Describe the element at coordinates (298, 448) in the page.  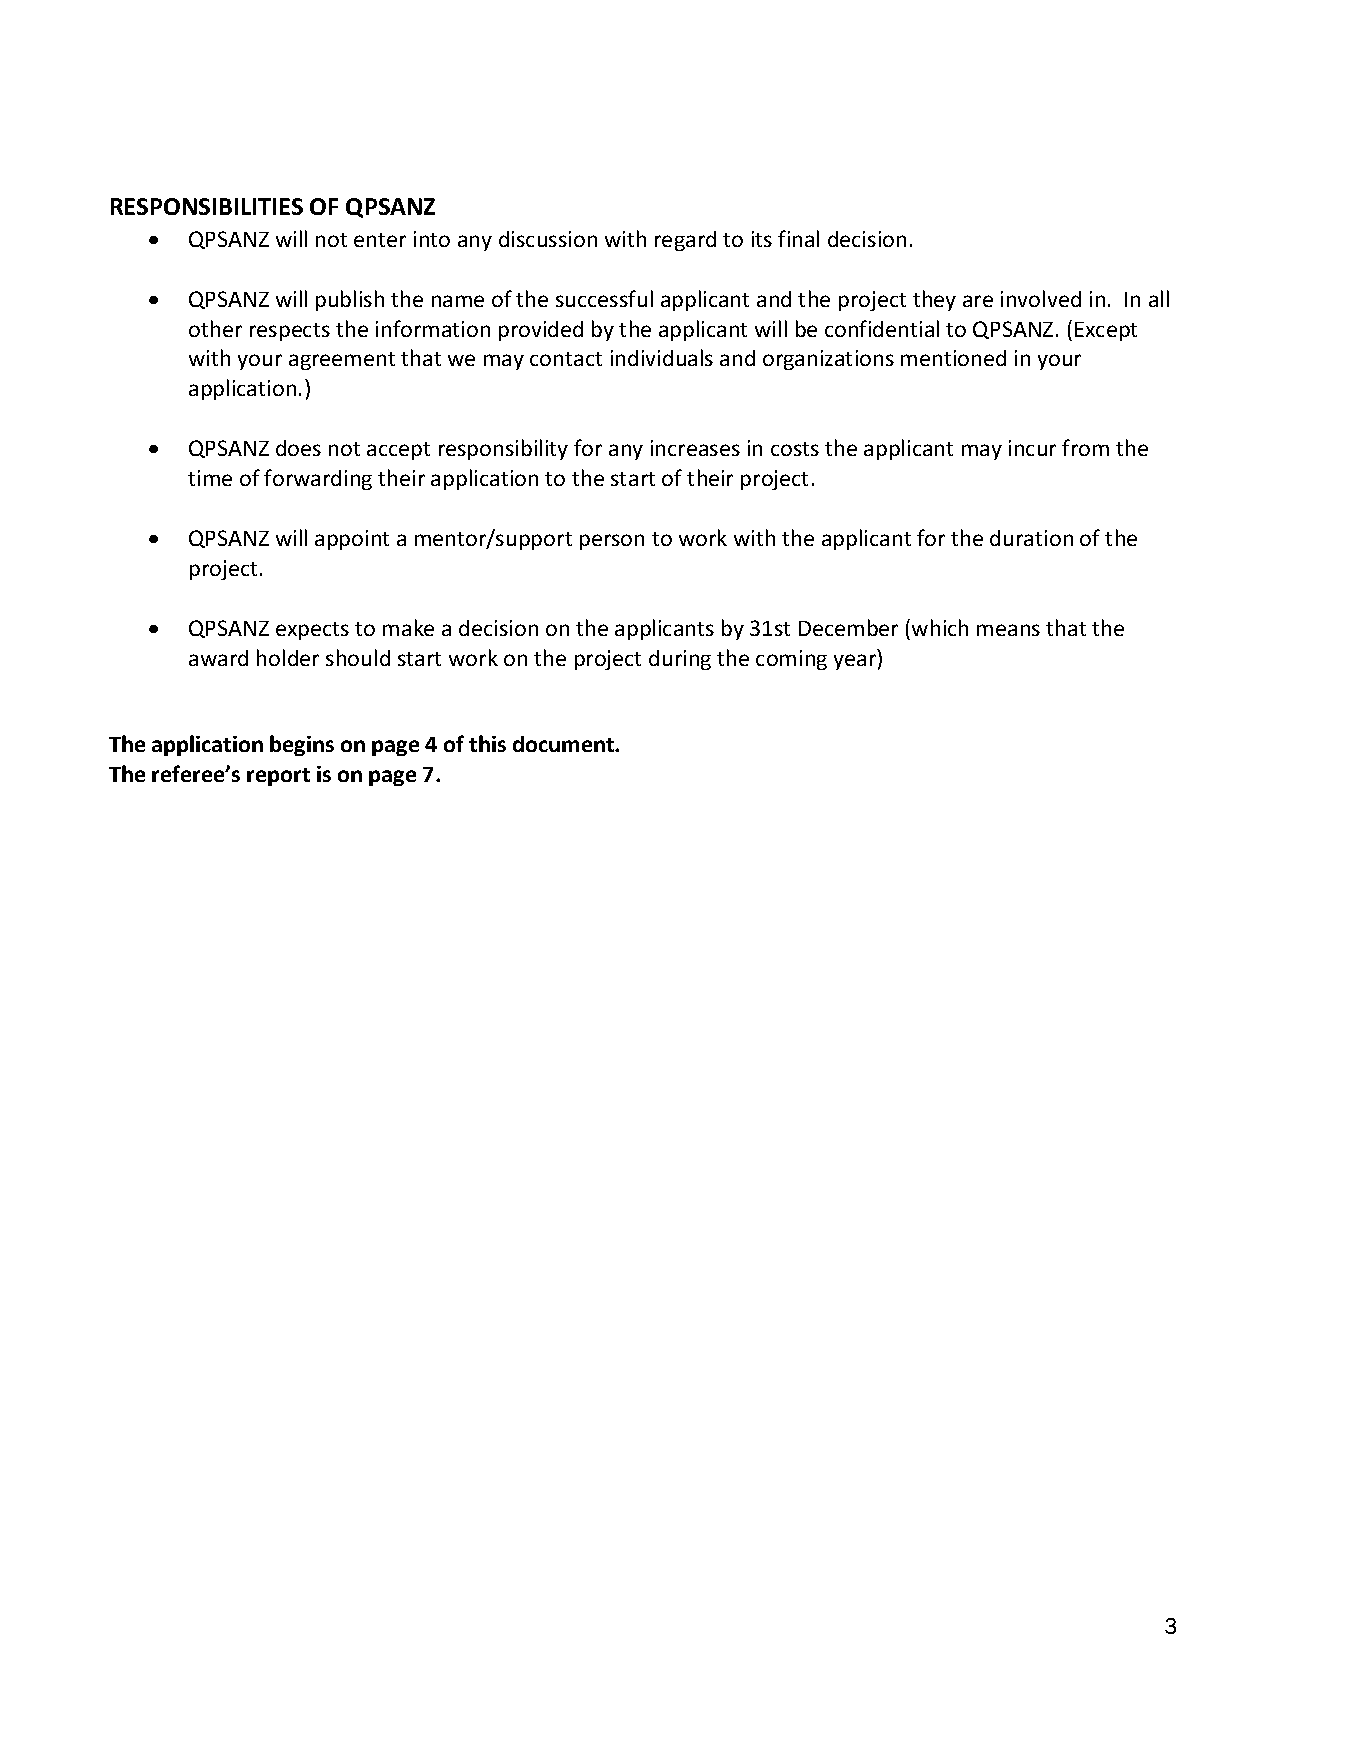
I see `does` at that location.
